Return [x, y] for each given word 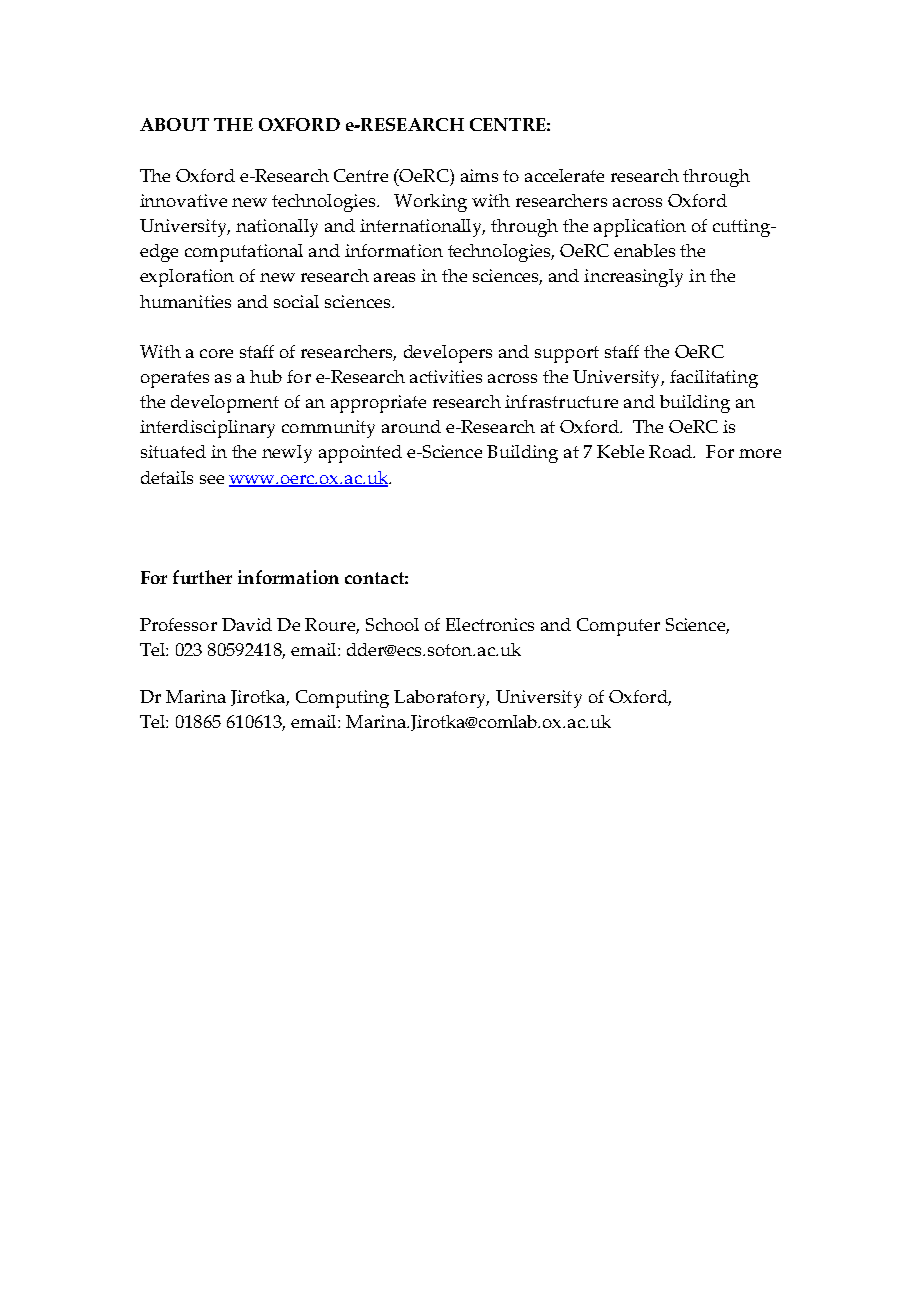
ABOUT [174, 124]
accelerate [564, 175]
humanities [185, 301]
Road [671, 451]
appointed [360, 454]
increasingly [633, 278]
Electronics [490, 624]
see [212, 479]
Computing [342, 699]
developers [448, 354]
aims [479, 175]
